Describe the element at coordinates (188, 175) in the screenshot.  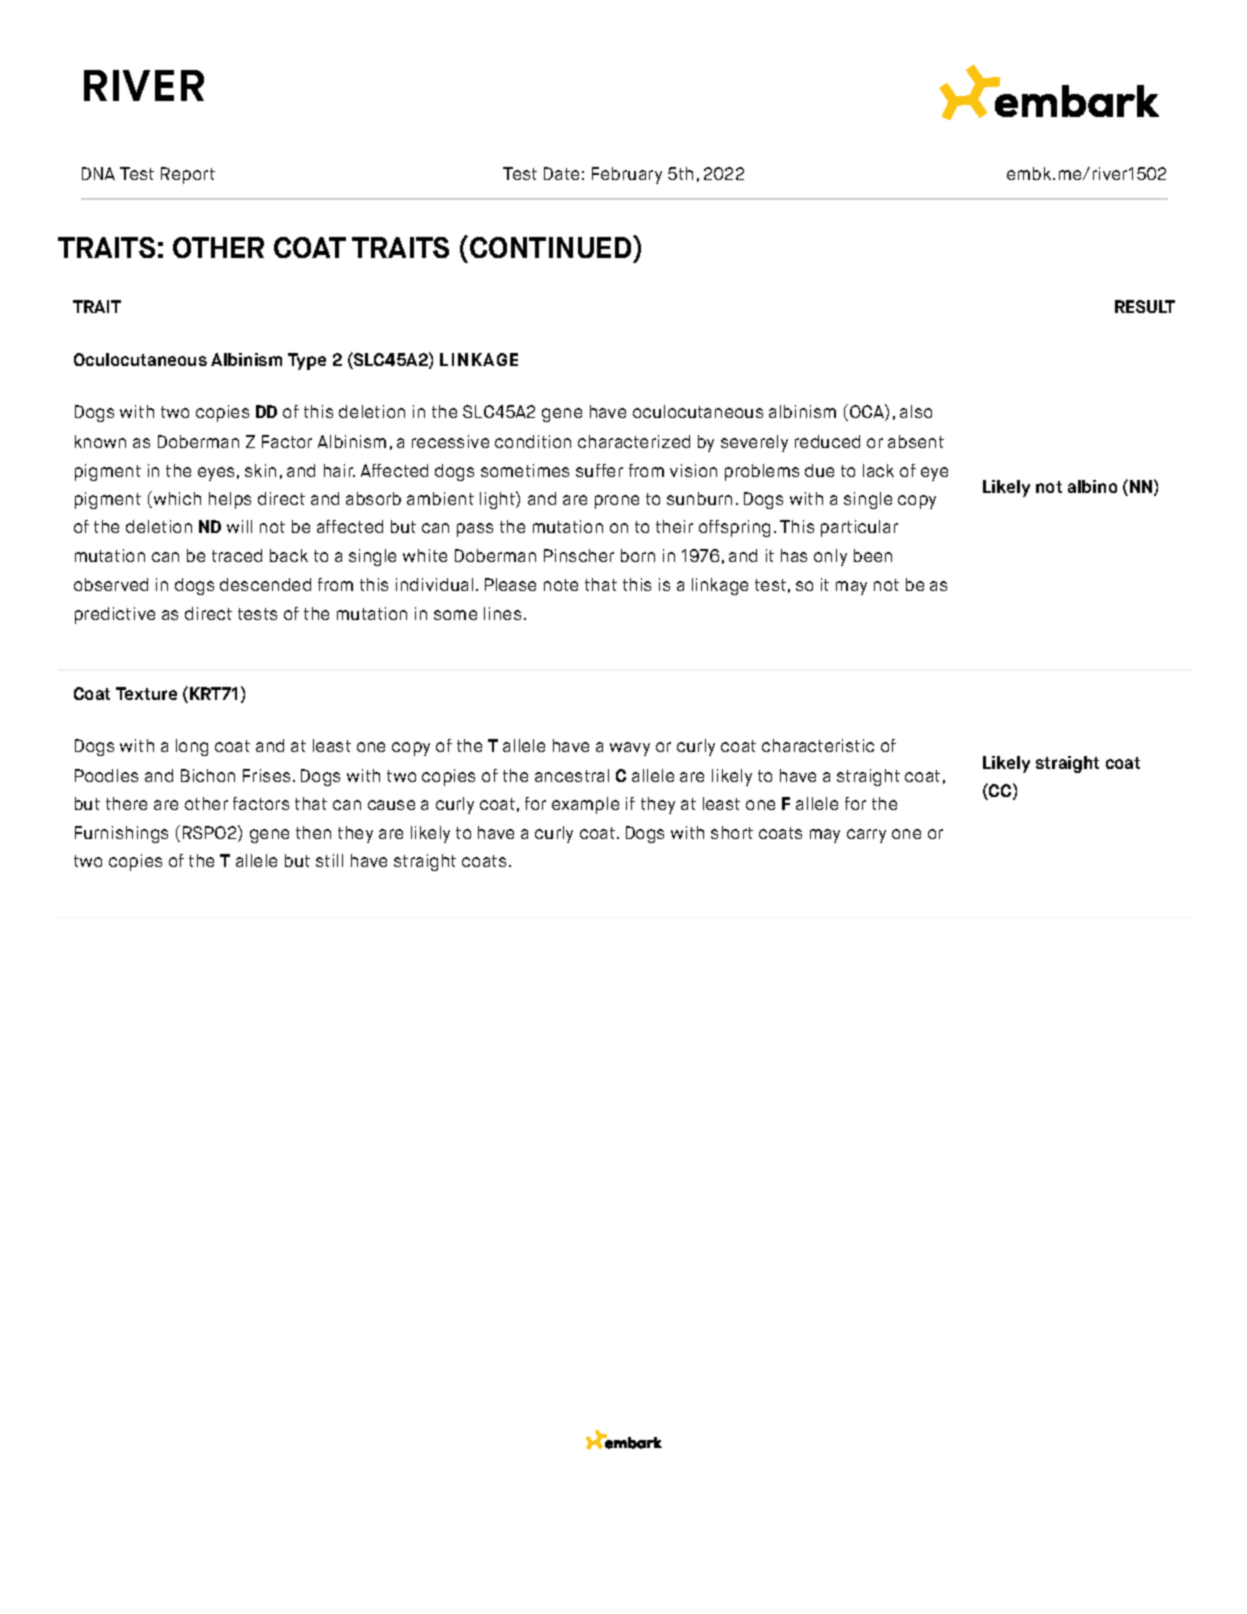
I see `Report` at that location.
